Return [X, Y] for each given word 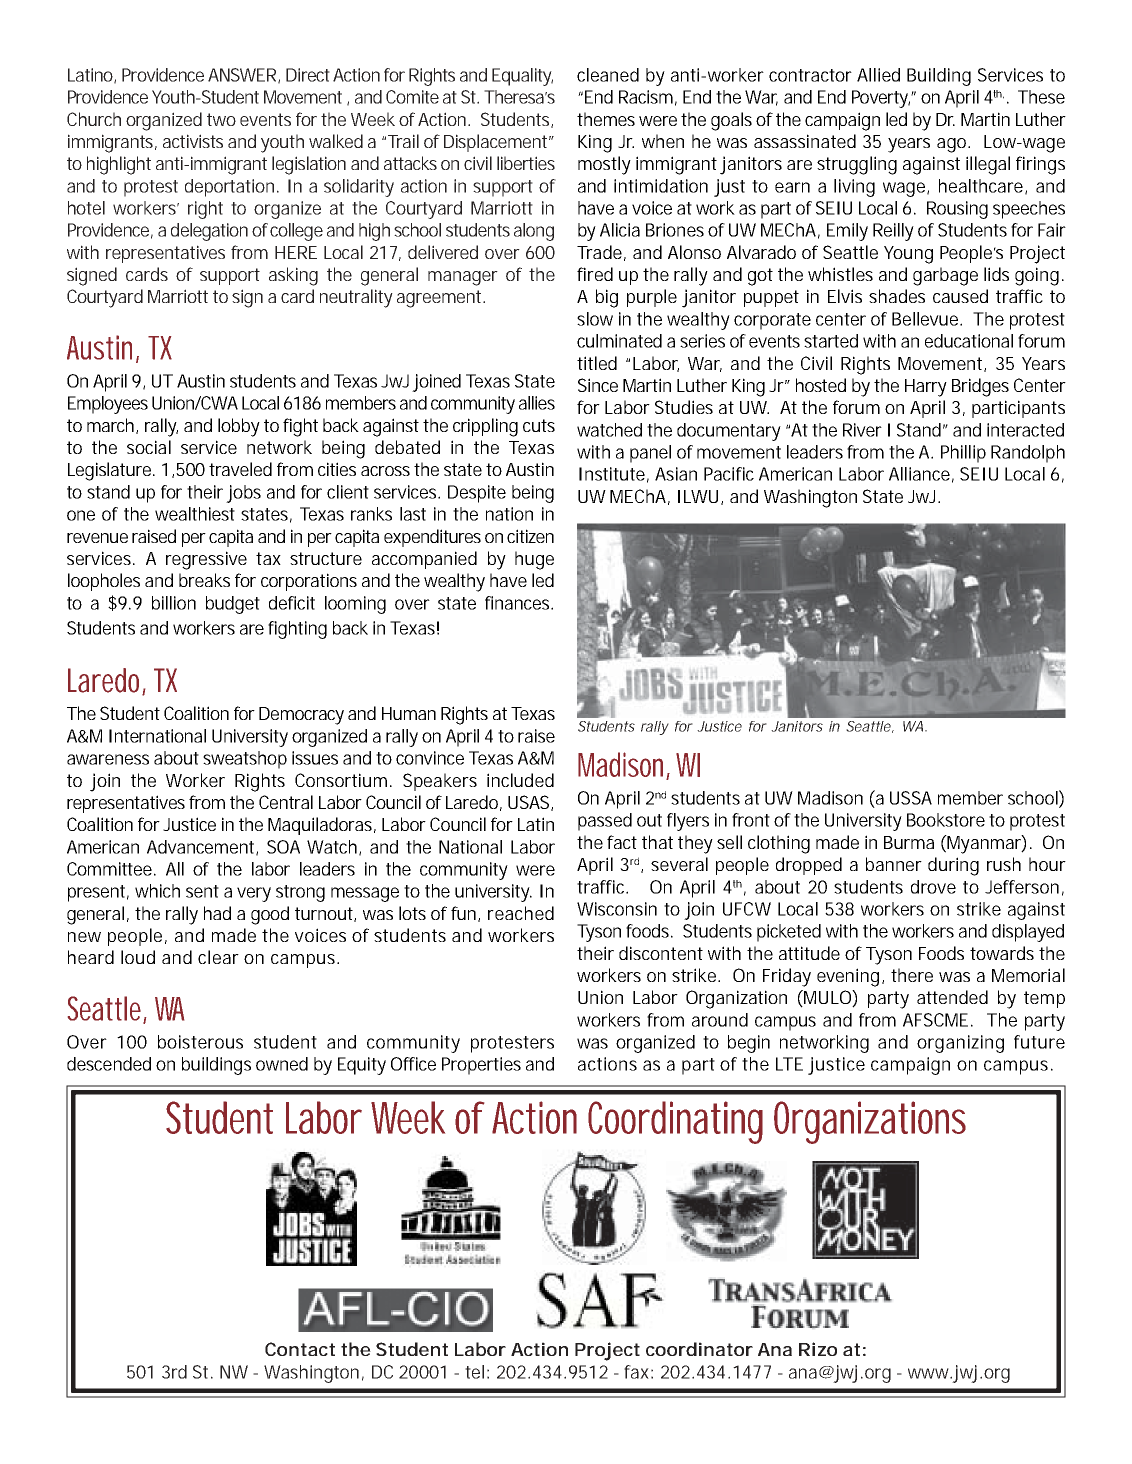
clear [218, 957]
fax [638, 1372]
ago [953, 145]
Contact [300, 1349]
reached [521, 913]
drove [933, 887]
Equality [522, 77]
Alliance [921, 475]
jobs [243, 494]
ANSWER [244, 76]
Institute [614, 475]
